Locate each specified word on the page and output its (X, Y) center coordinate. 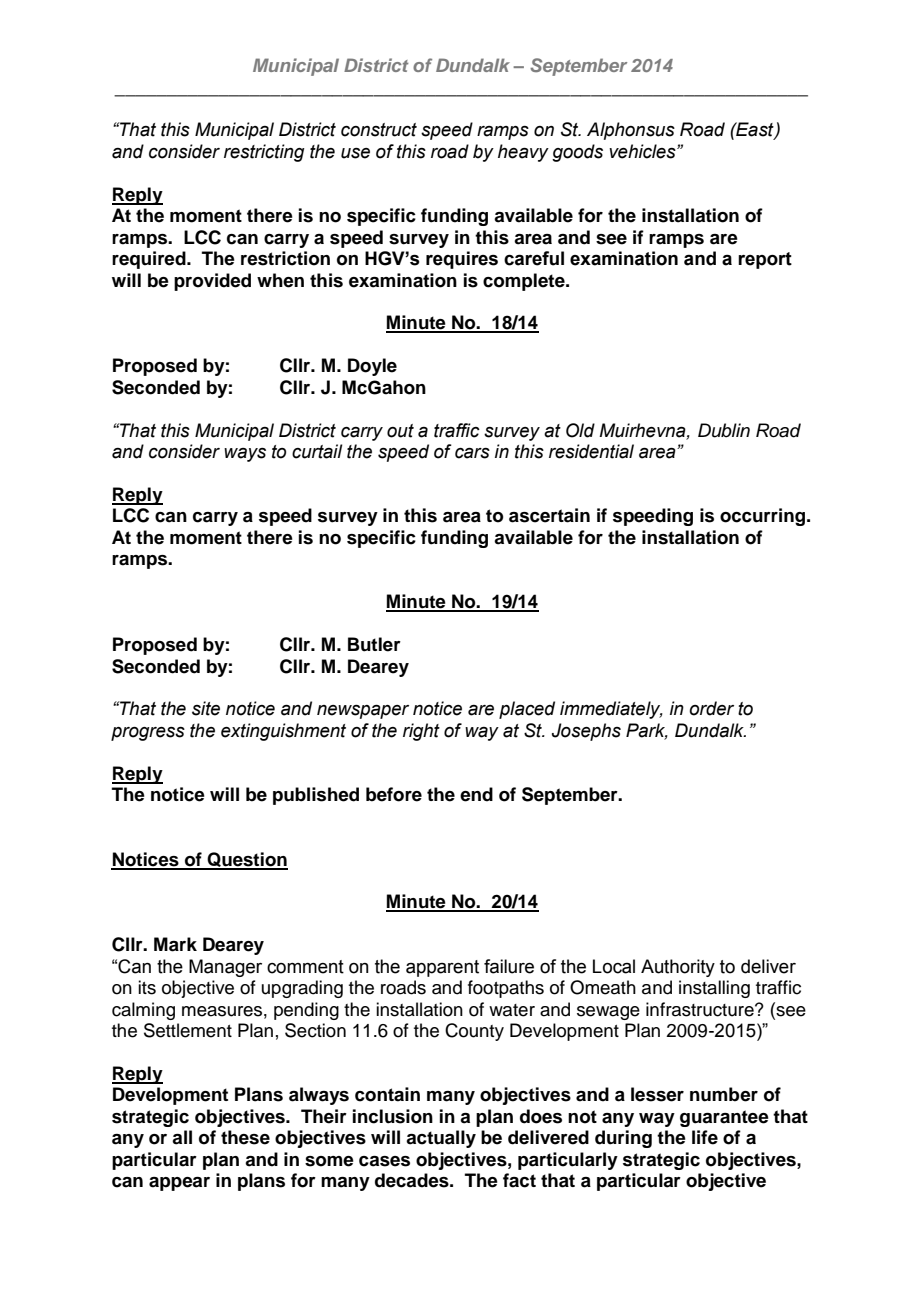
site (206, 708)
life (705, 1137)
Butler (374, 644)
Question (246, 860)
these (245, 1137)
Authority (678, 968)
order (711, 708)
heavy (523, 153)
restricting (264, 153)
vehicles (643, 151)
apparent (442, 968)
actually (441, 1139)
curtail (317, 451)
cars (472, 453)
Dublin (724, 430)
